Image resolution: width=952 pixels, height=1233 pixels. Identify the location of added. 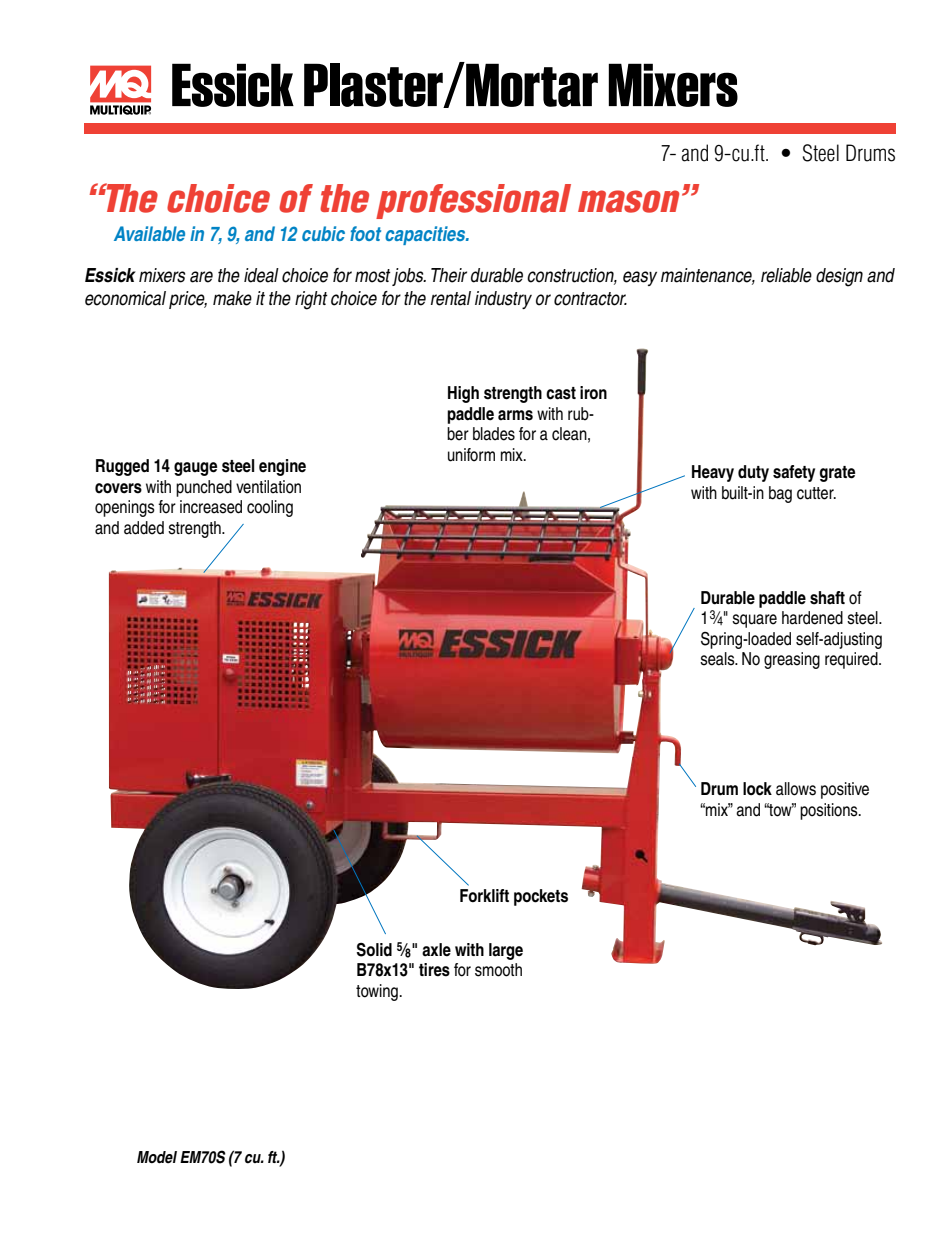
(144, 528).
